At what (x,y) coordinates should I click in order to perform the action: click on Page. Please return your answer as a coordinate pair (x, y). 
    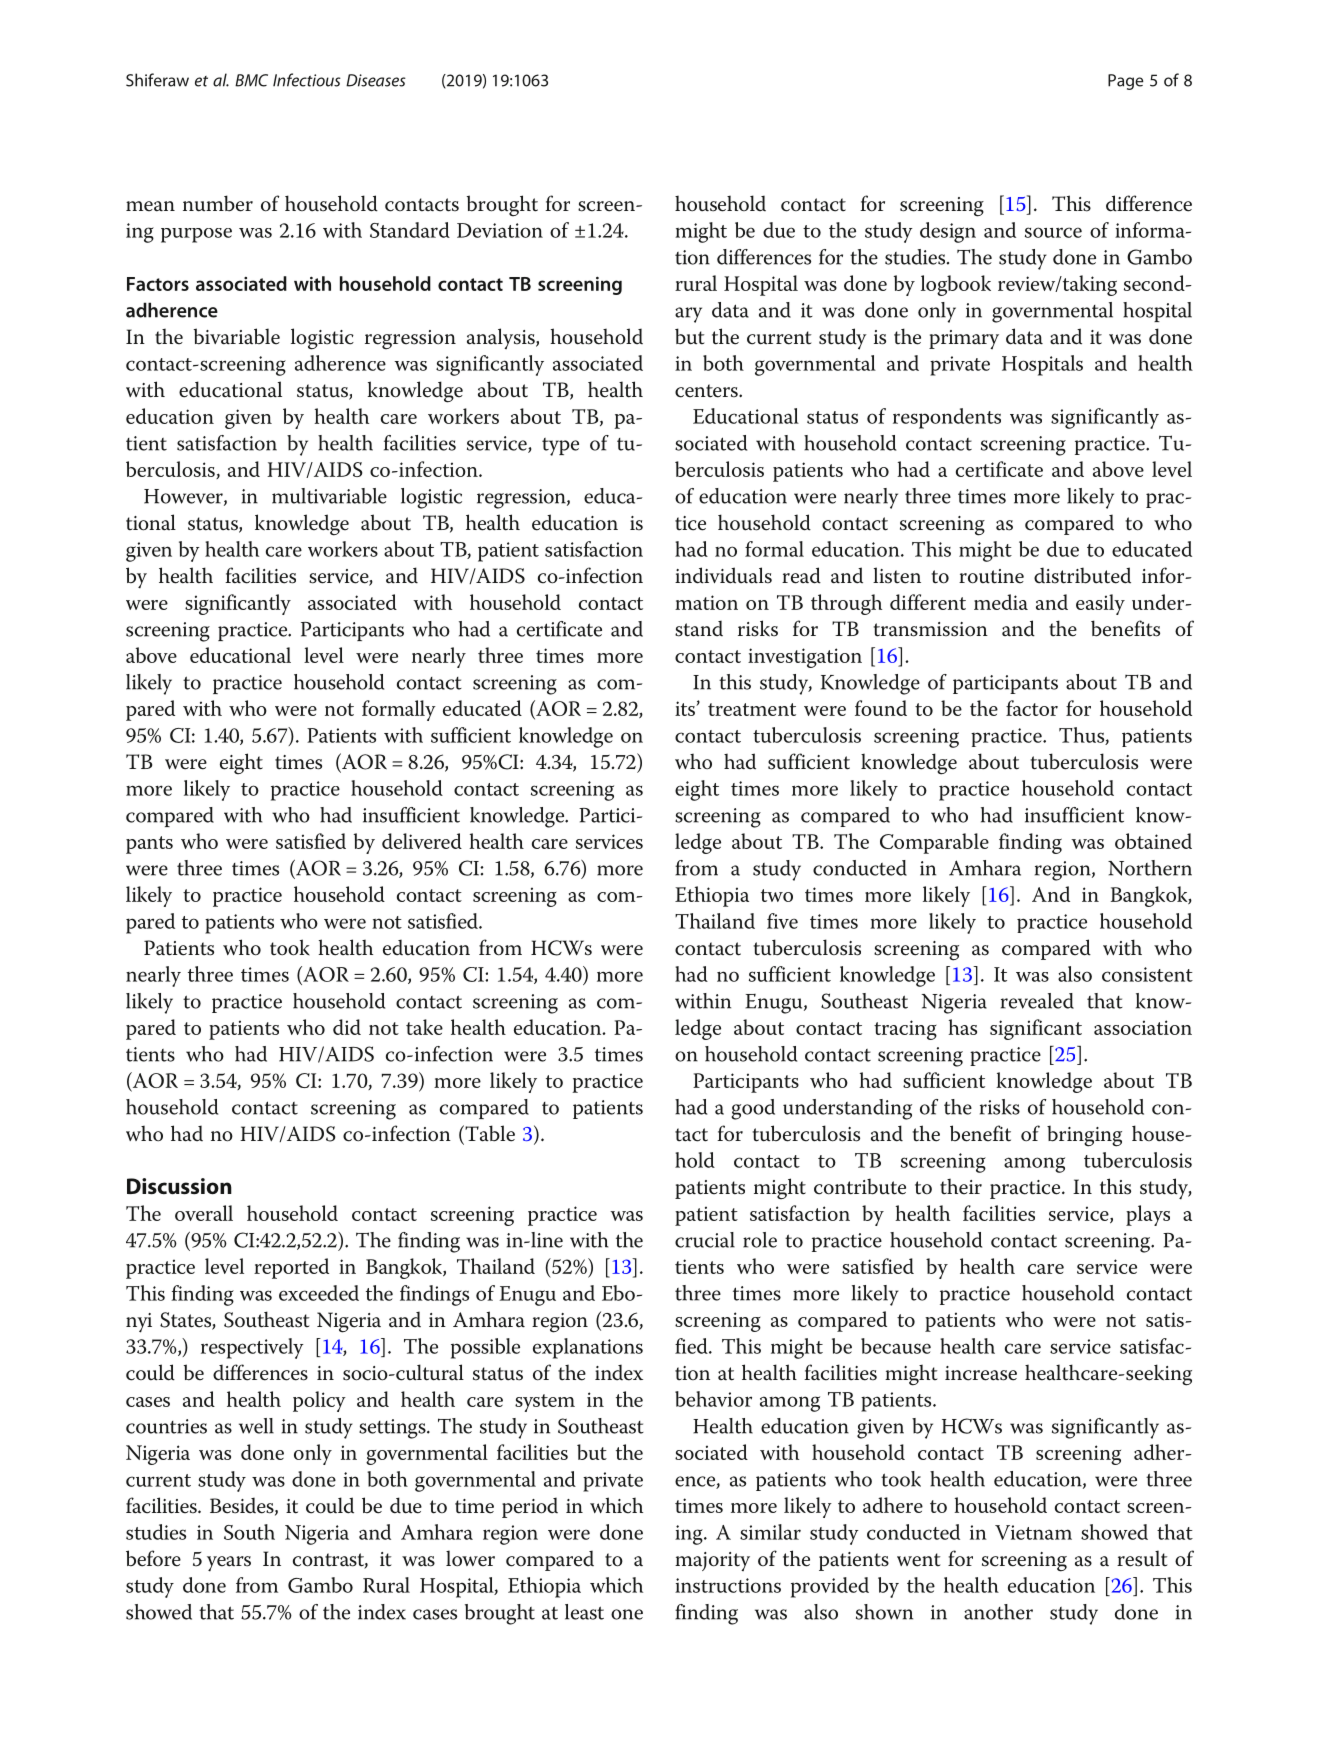
    Looking at the image, I should click on (1126, 82).
